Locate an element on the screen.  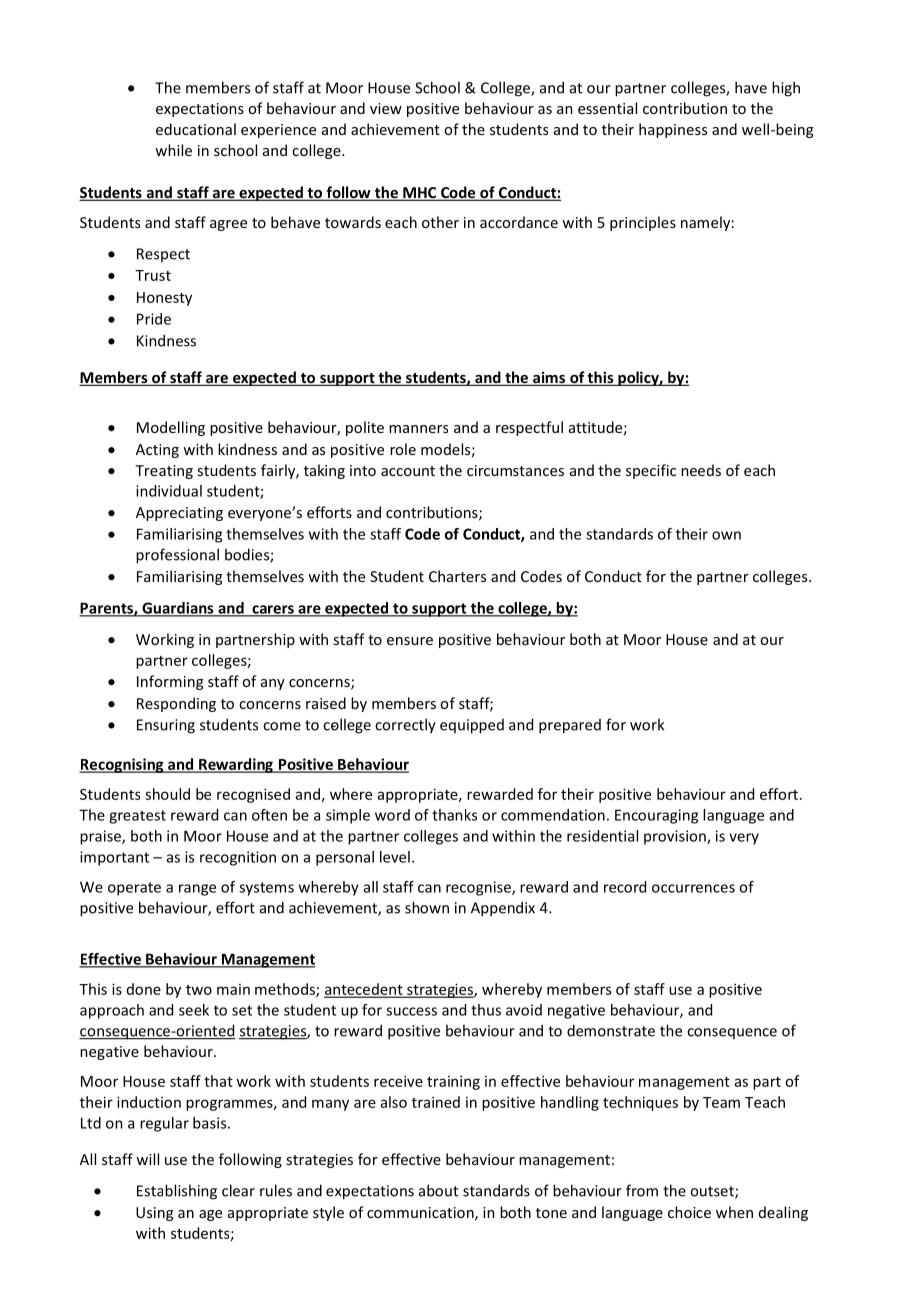
happiness is located at coordinates (673, 130).
